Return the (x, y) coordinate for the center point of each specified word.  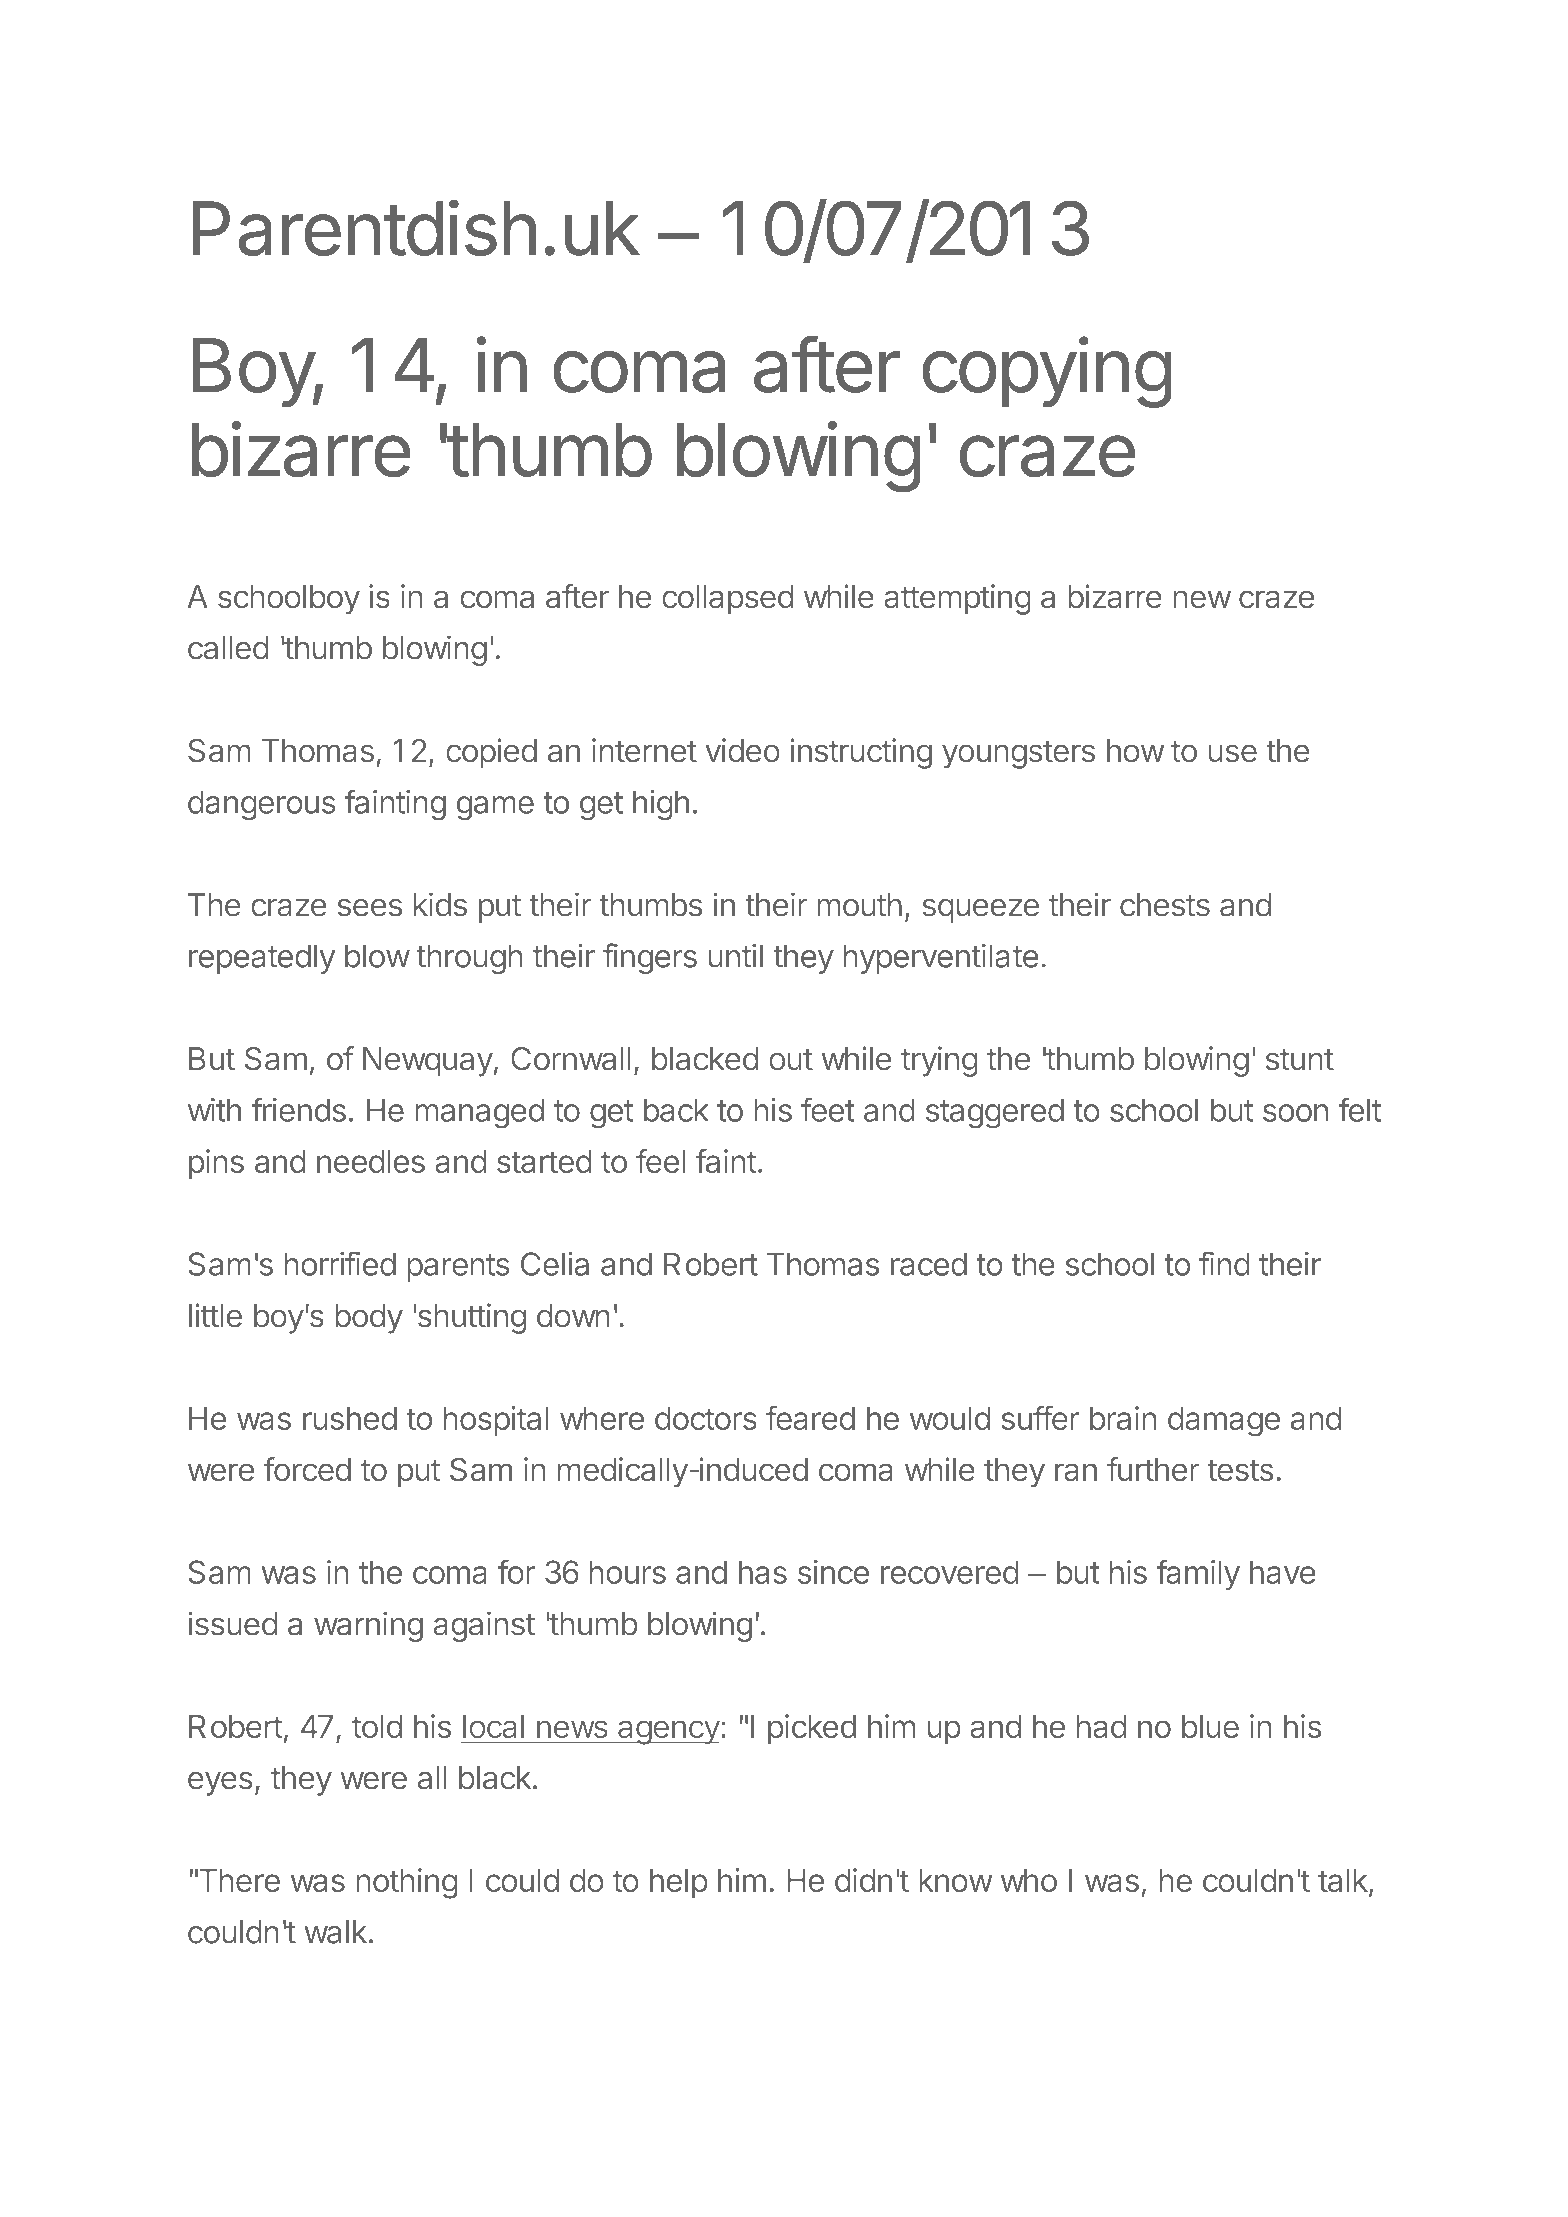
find (1224, 1263)
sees (370, 908)
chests (1165, 905)
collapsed (727, 600)
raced (929, 1264)
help (679, 1883)
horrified (340, 1263)
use (1233, 753)
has (763, 1572)
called (228, 648)
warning (368, 1626)
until (736, 956)
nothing (407, 1883)
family (1198, 1574)
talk (1344, 1882)
